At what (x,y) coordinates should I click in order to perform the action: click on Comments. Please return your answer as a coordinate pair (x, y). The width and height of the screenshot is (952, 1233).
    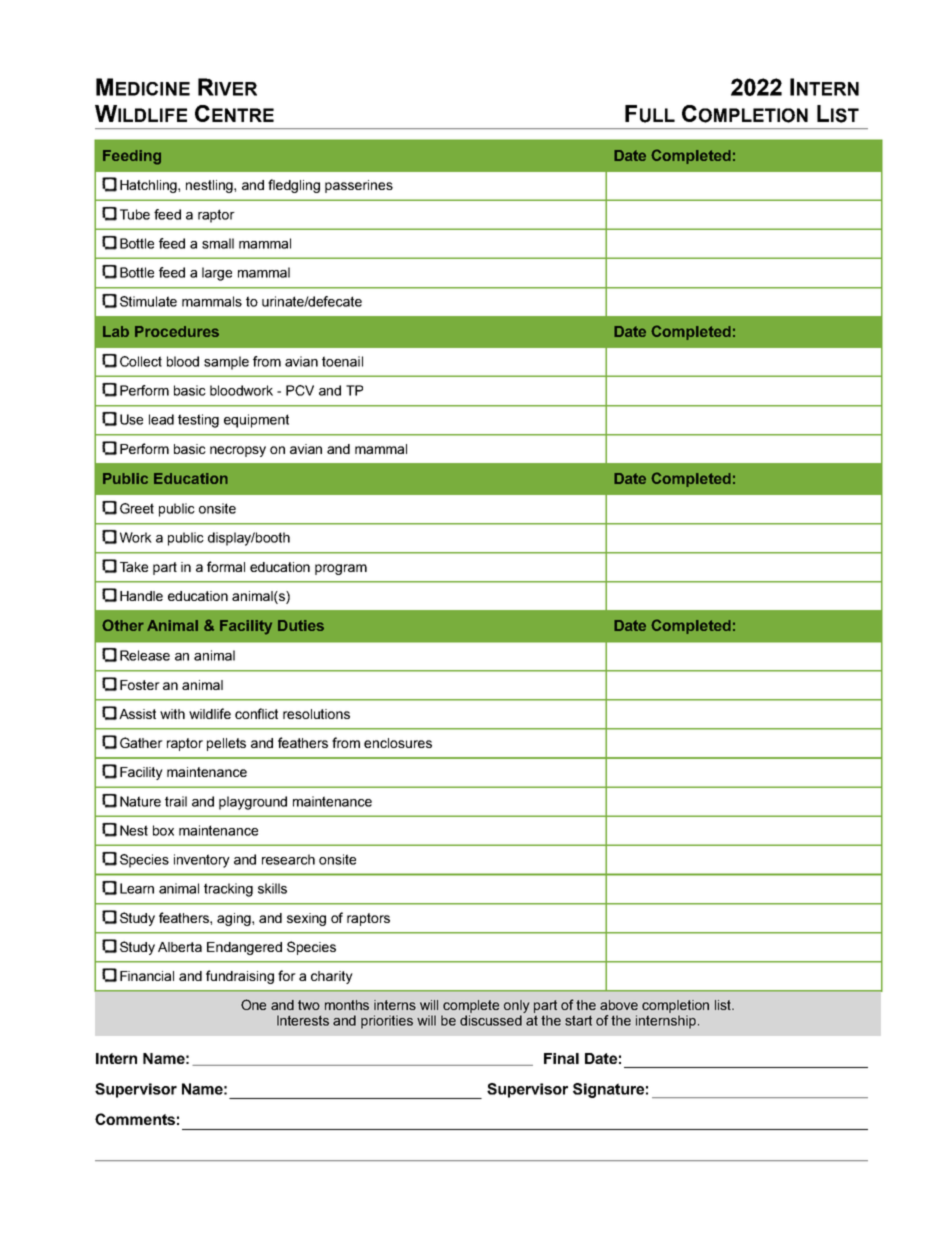
    Looking at the image, I should click on (135, 1119).
